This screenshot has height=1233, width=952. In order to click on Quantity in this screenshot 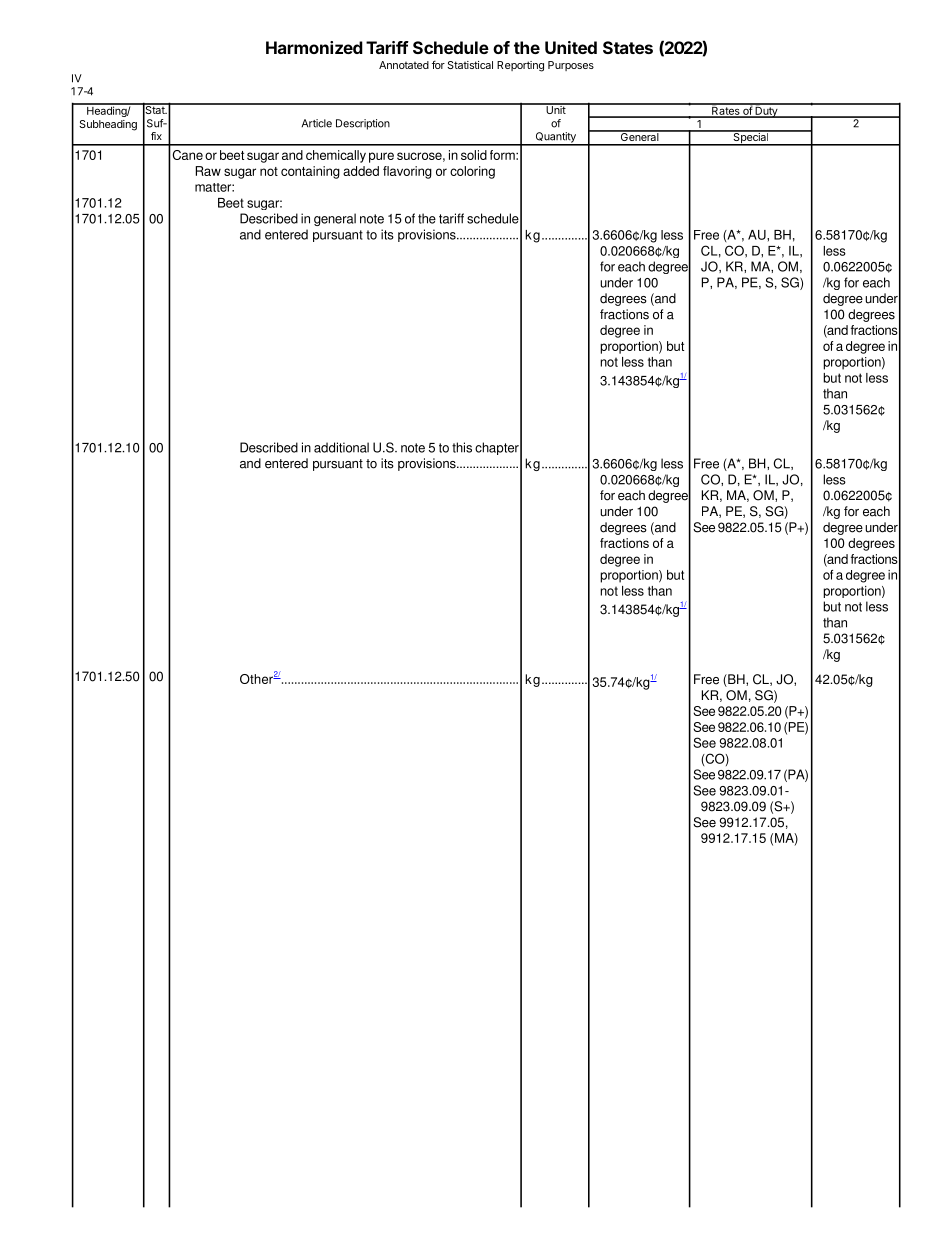, I will do `click(555, 138)`.
